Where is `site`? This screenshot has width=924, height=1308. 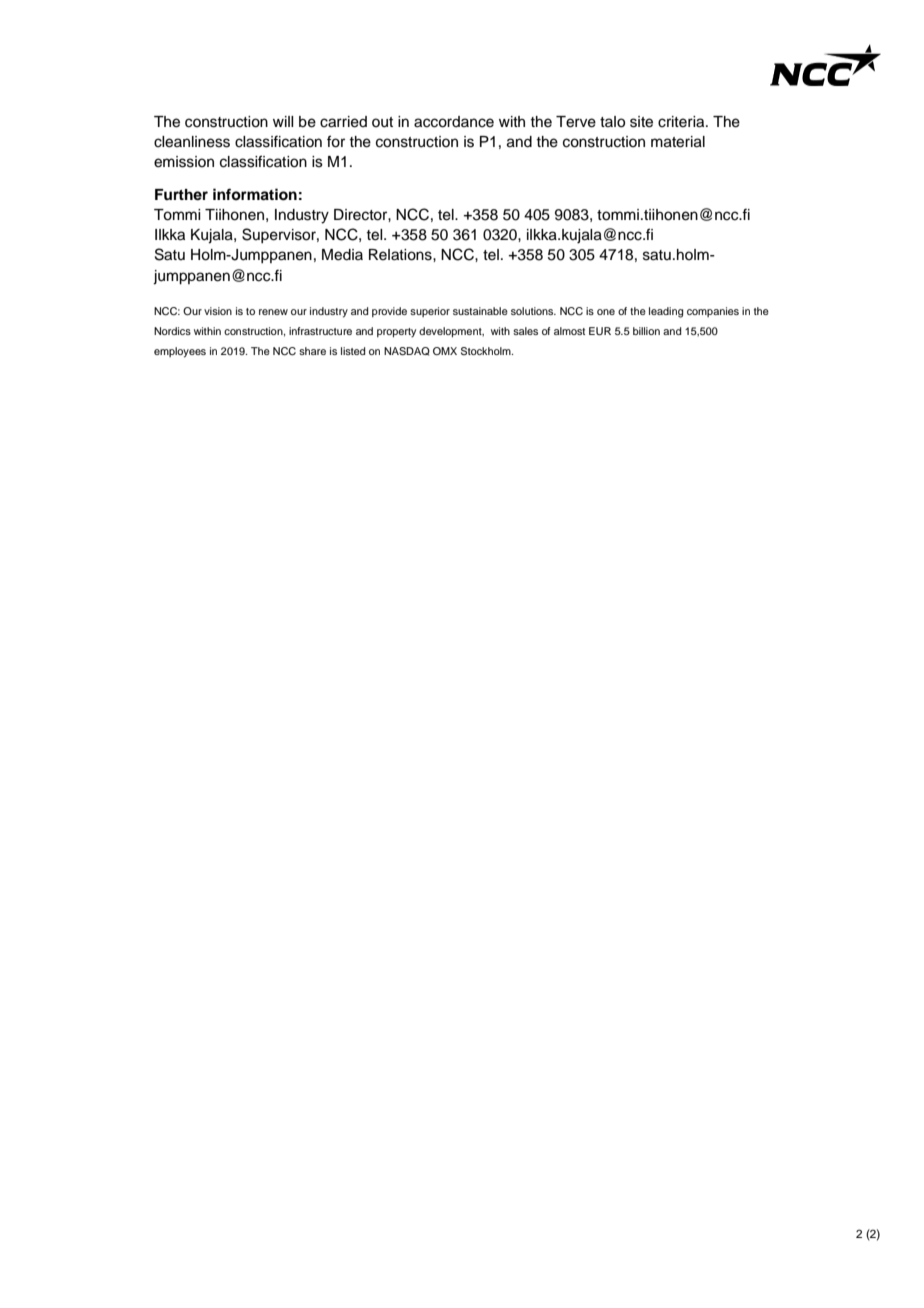 site is located at coordinates (641, 122).
